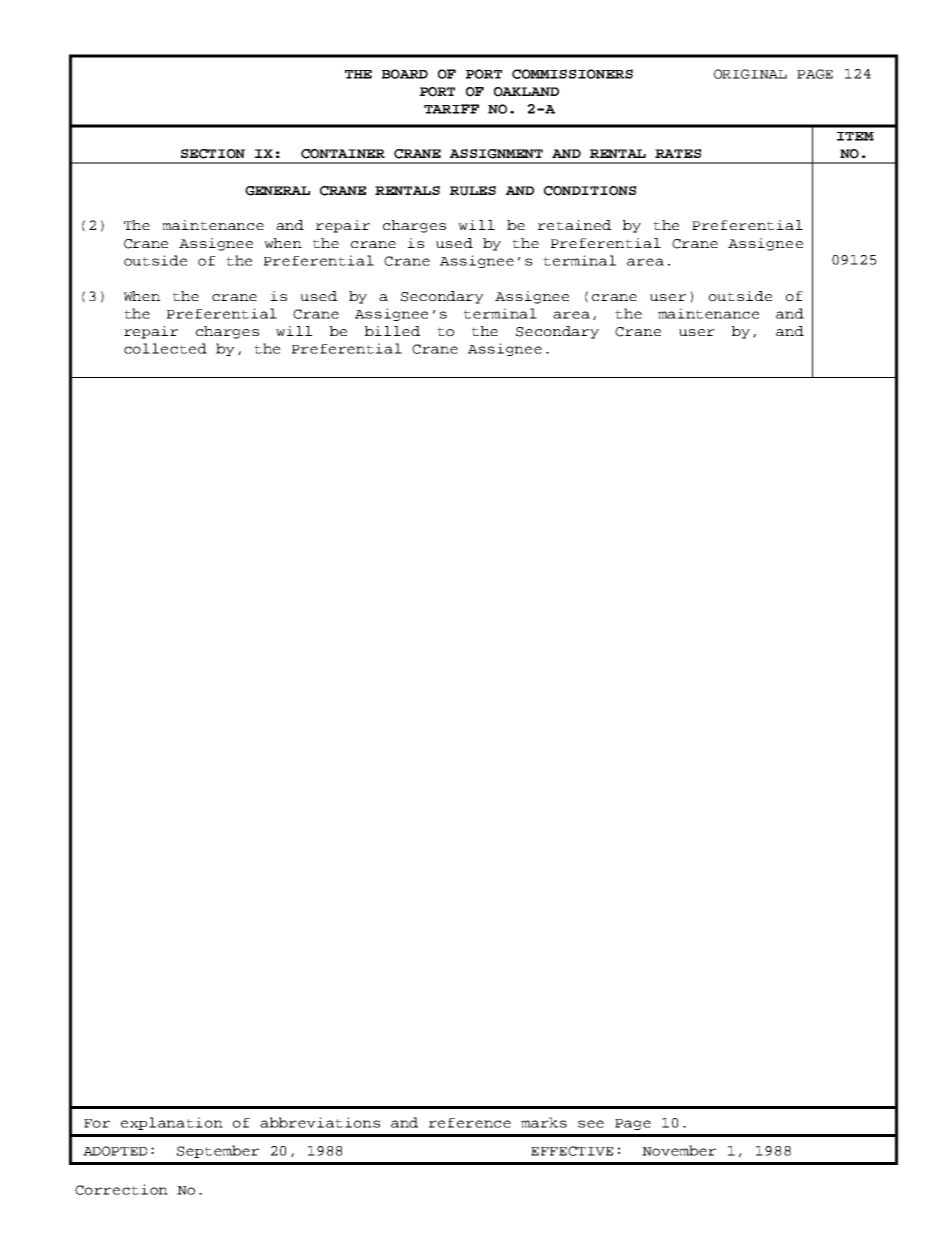 Image resolution: width=952 pixels, height=1233 pixels. I want to click on ORIGINAL, so click(750, 74).
